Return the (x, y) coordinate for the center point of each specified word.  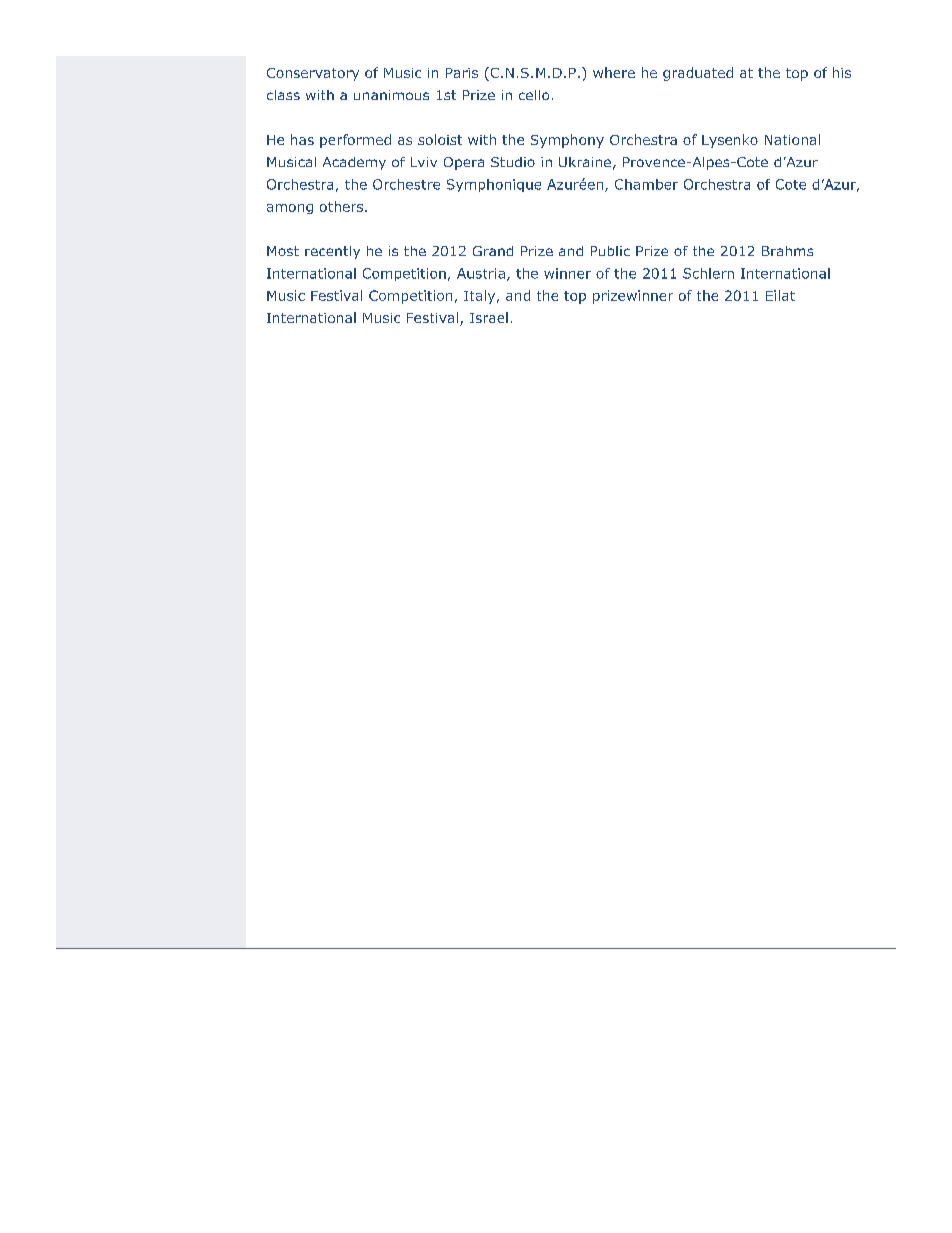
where (614, 72)
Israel (489, 317)
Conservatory (313, 74)
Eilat (780, 295)
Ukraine (585, 162)
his (842, 72)
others (343, 206)
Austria (481, 273)
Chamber (646, 184)
